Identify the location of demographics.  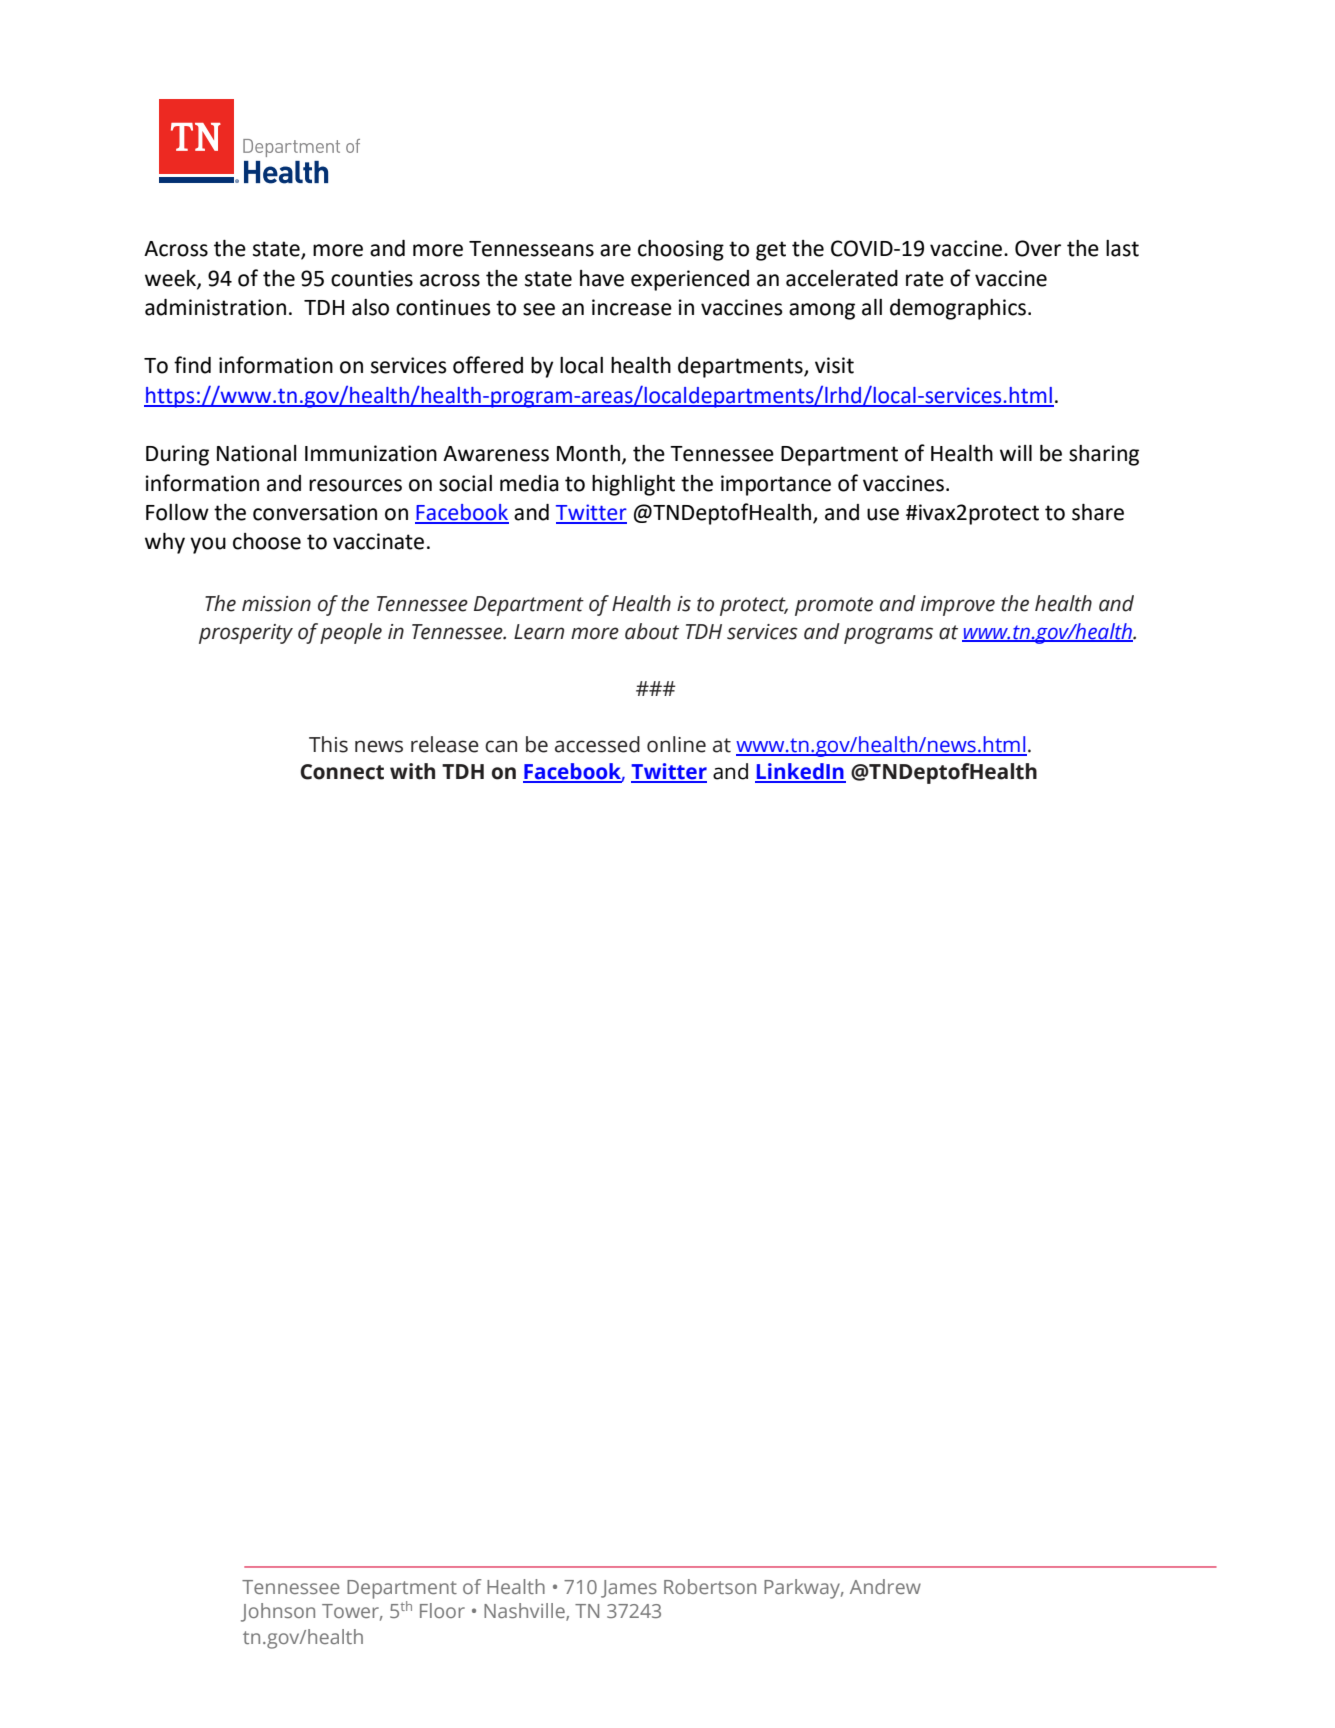
(958, 309).
